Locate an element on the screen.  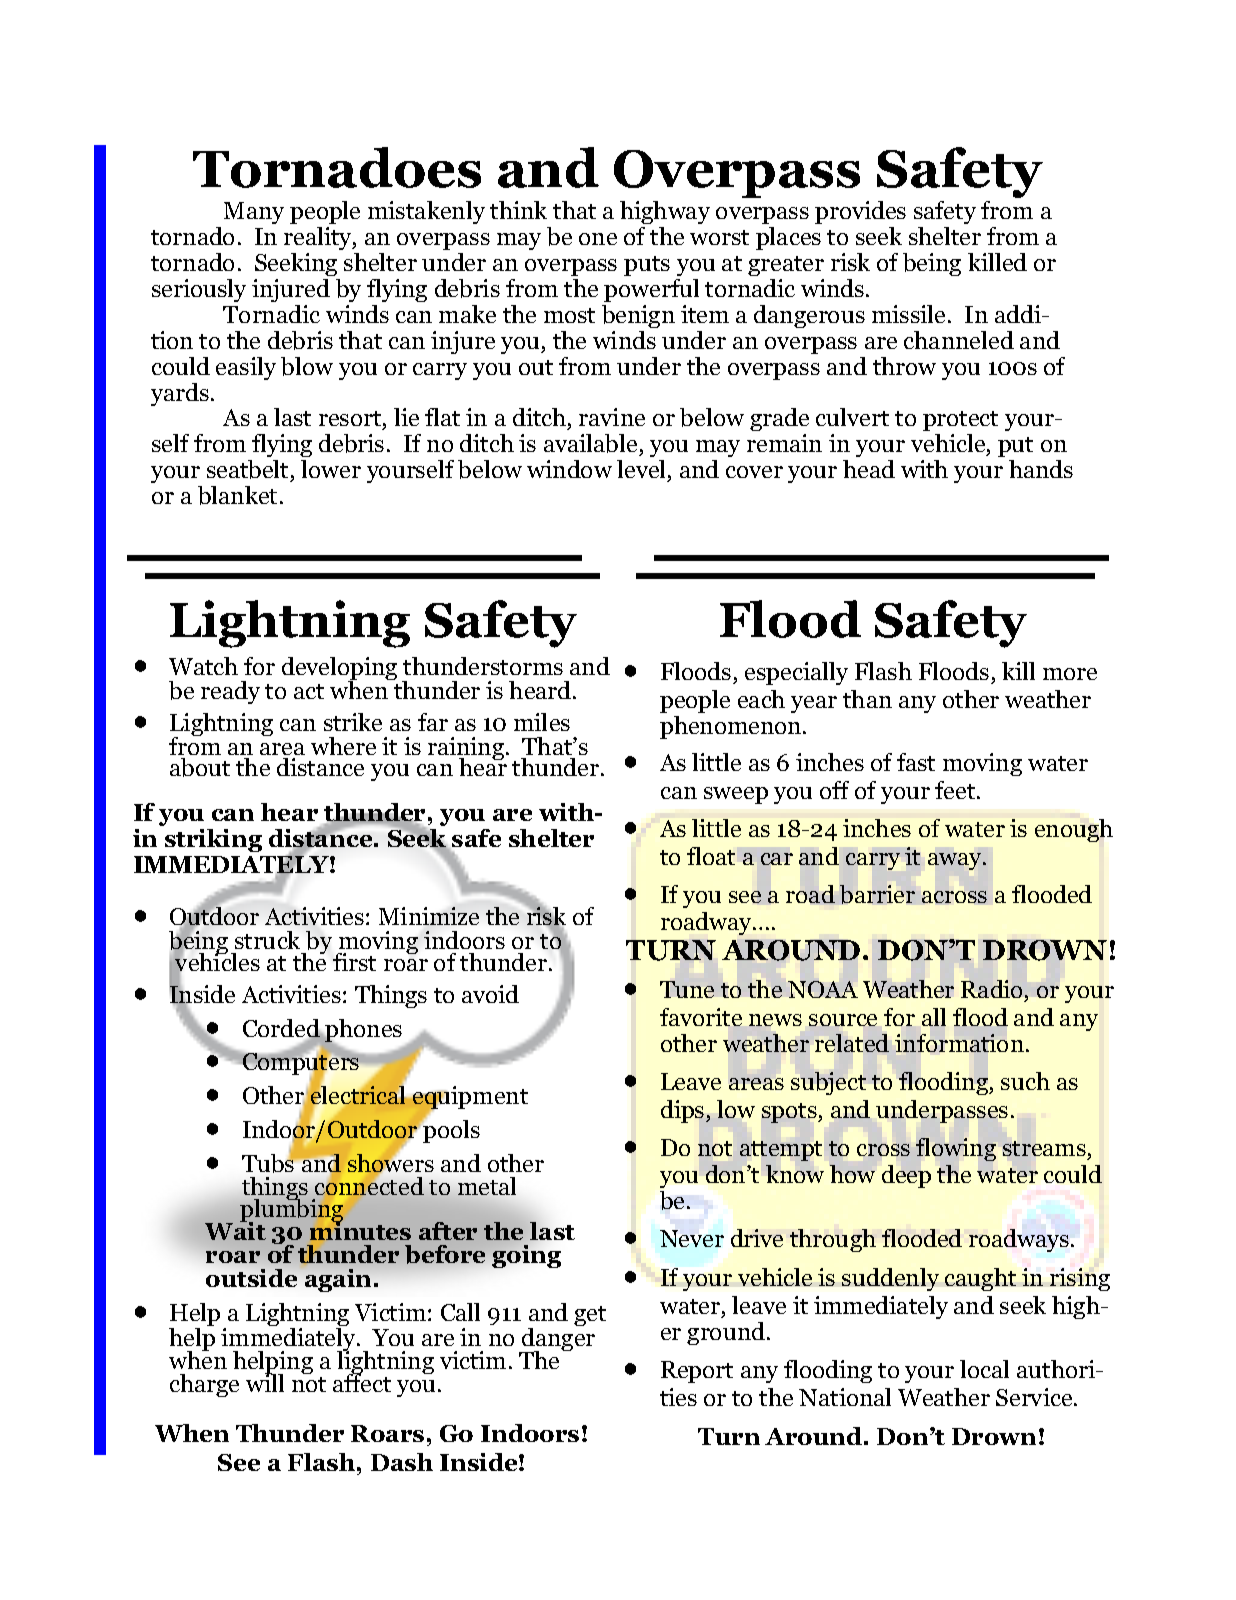
Never is located at coordinates (692, 1238).
